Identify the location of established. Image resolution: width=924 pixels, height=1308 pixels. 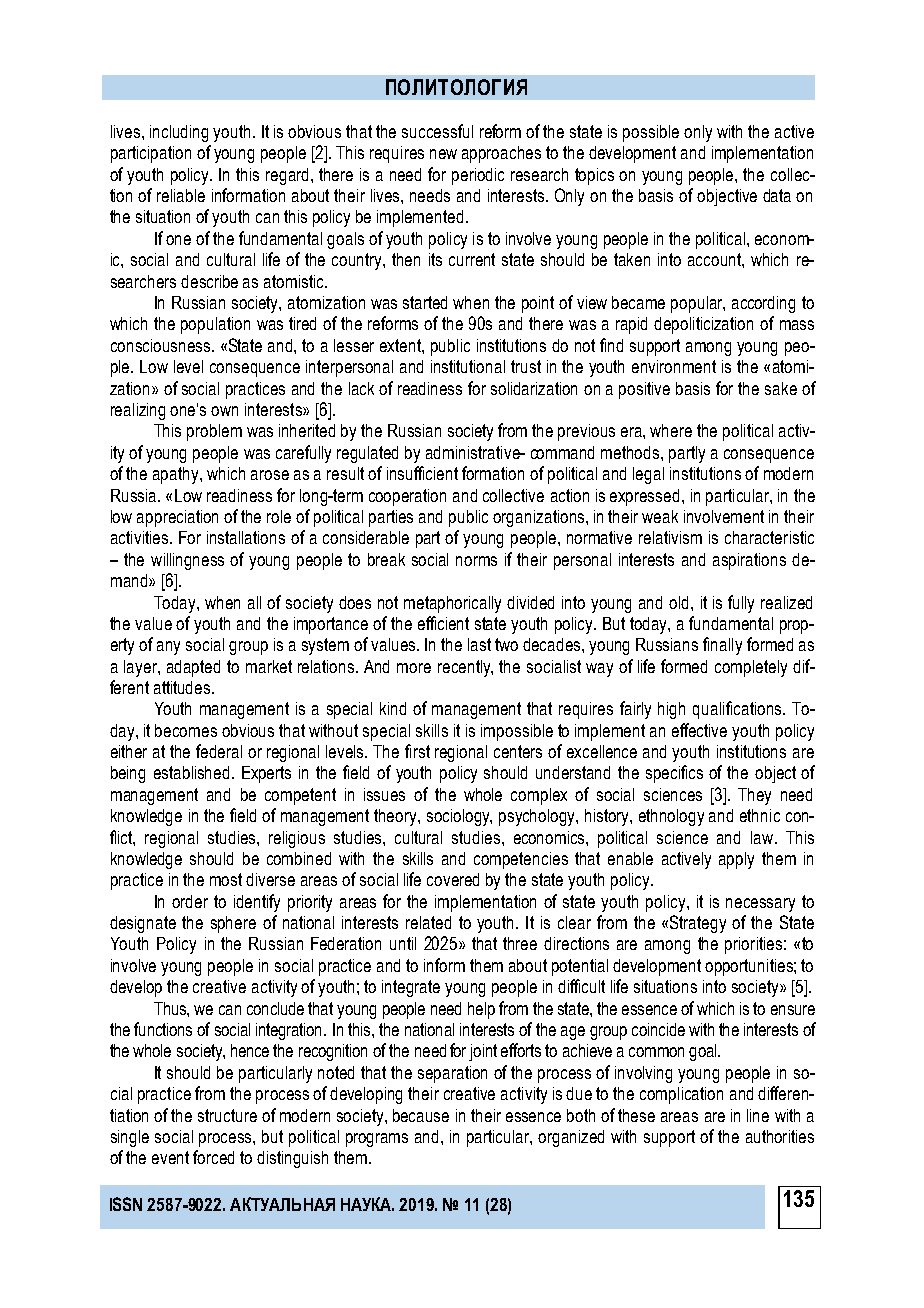
(191, 772).
